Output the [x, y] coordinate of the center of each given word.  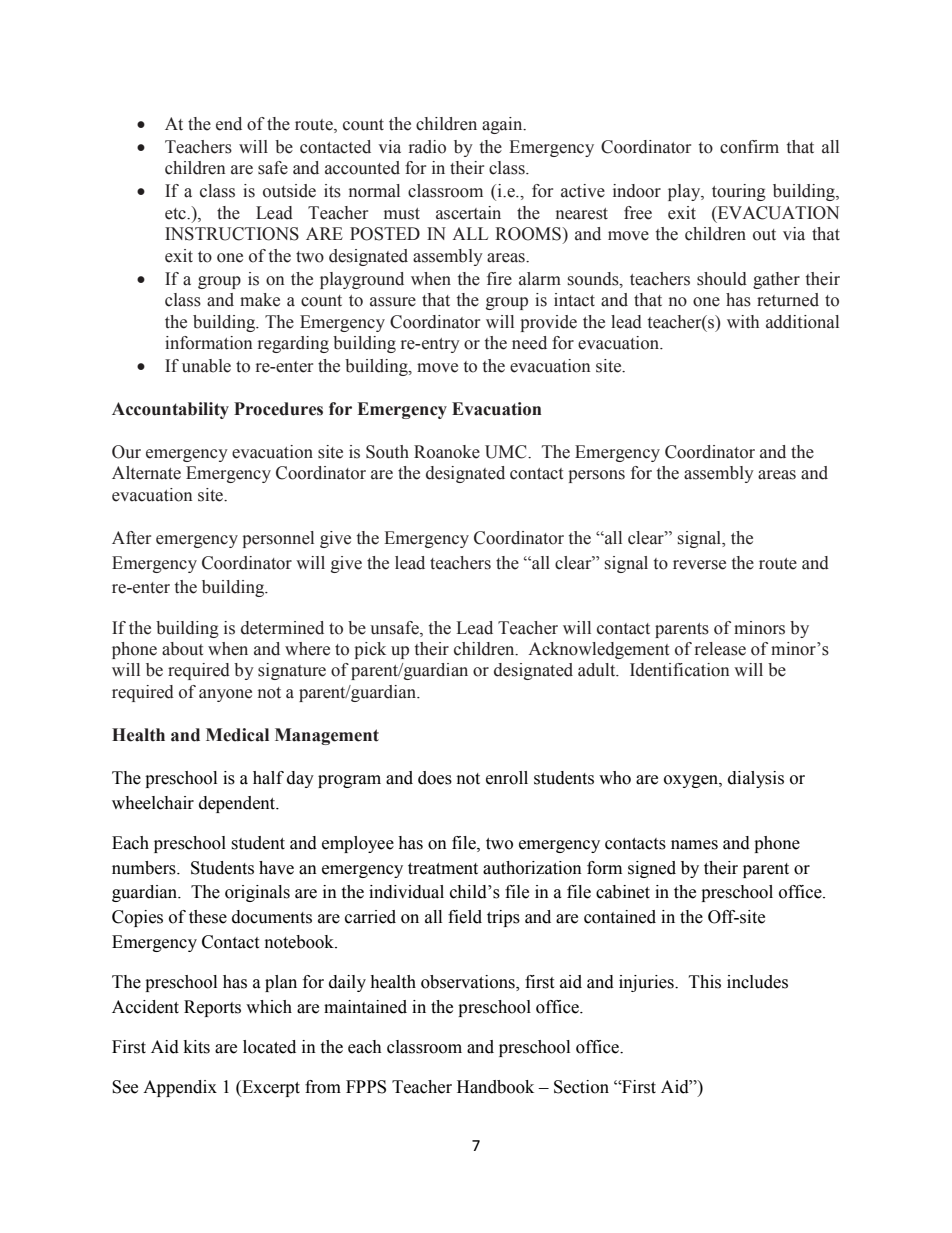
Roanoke [447, 452]
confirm [749, 147]
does [435, 778]
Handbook [495, 1087]
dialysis [756, 779]
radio [427, 147]
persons [596, 476]
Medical [237, 735]
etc [176, 214]
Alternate [146, 473]
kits [197, 1047]
